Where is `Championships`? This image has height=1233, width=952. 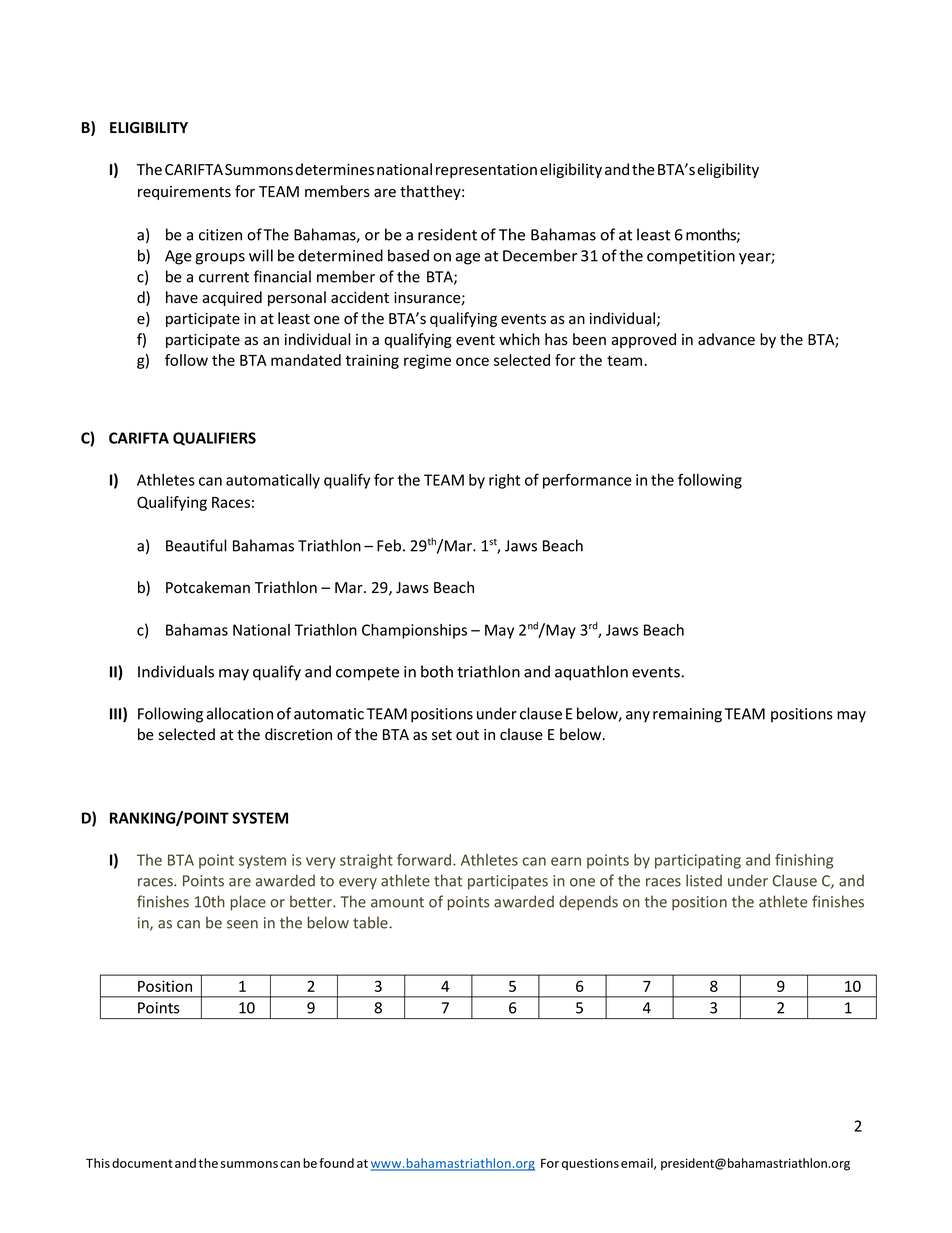
Championships is located at coordinates (414, 631).
